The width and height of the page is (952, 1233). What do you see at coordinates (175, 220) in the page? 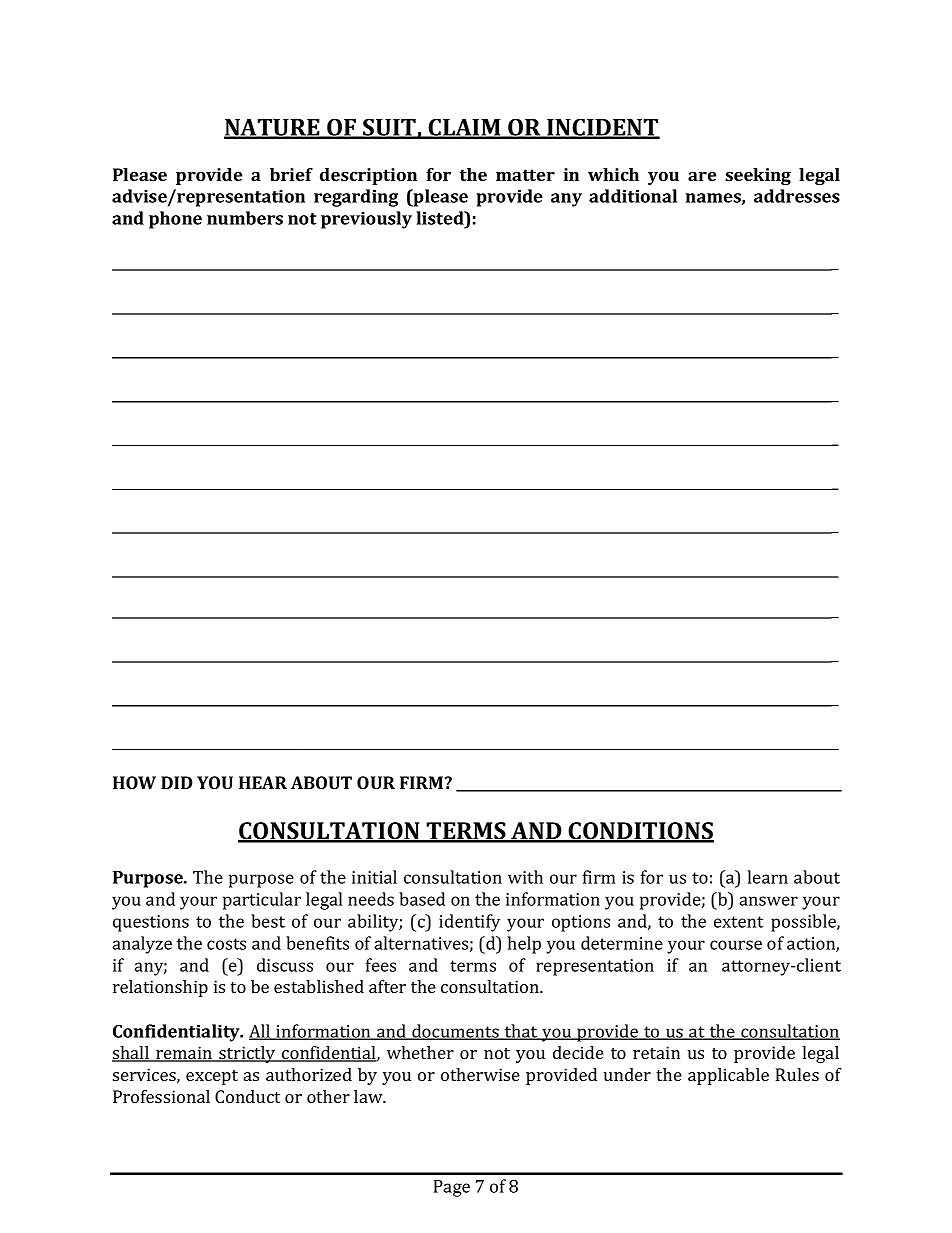
I see `phone` at bounding box center [175, 220].
